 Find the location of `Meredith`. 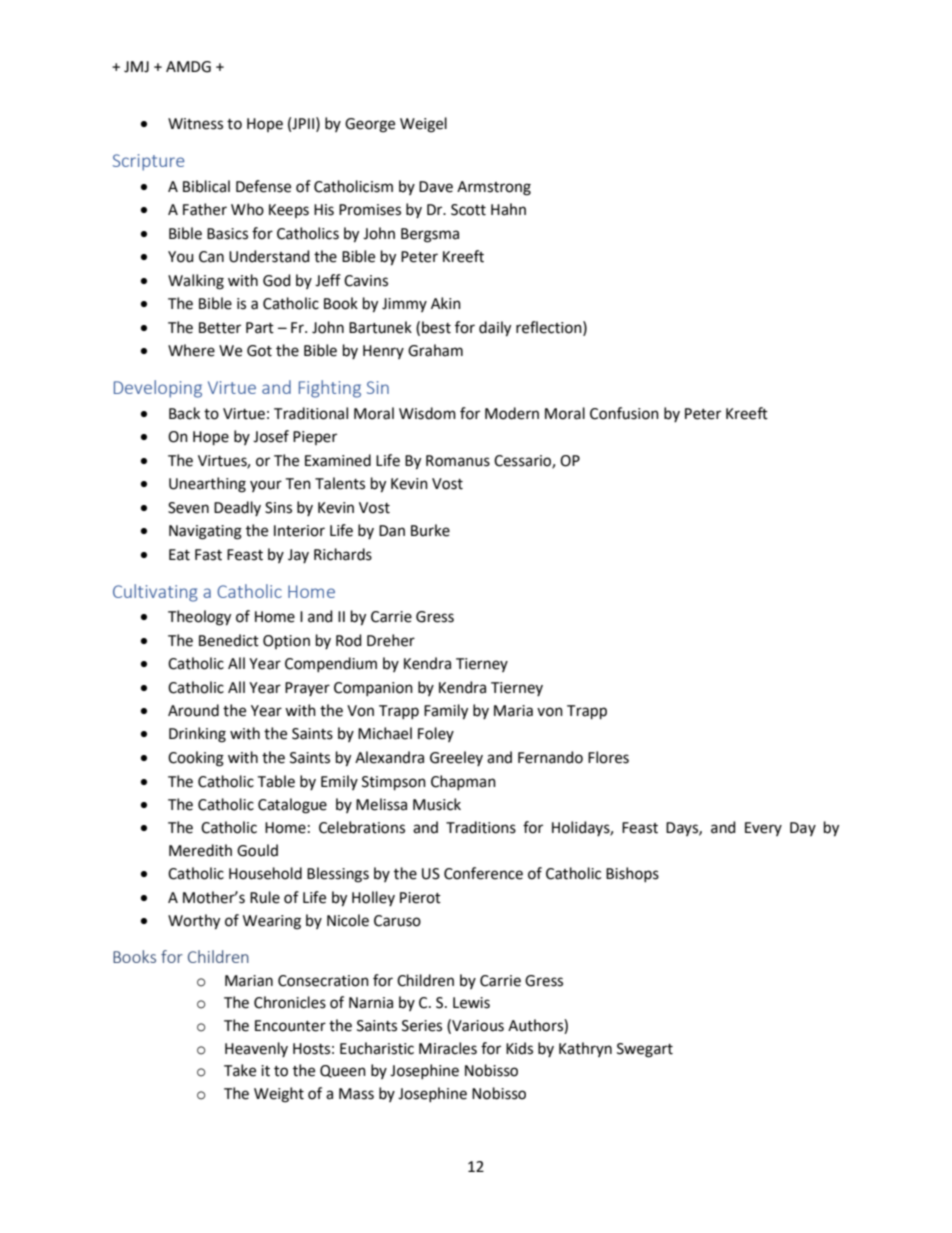

Meredith is located at coordinates (200, 850).
